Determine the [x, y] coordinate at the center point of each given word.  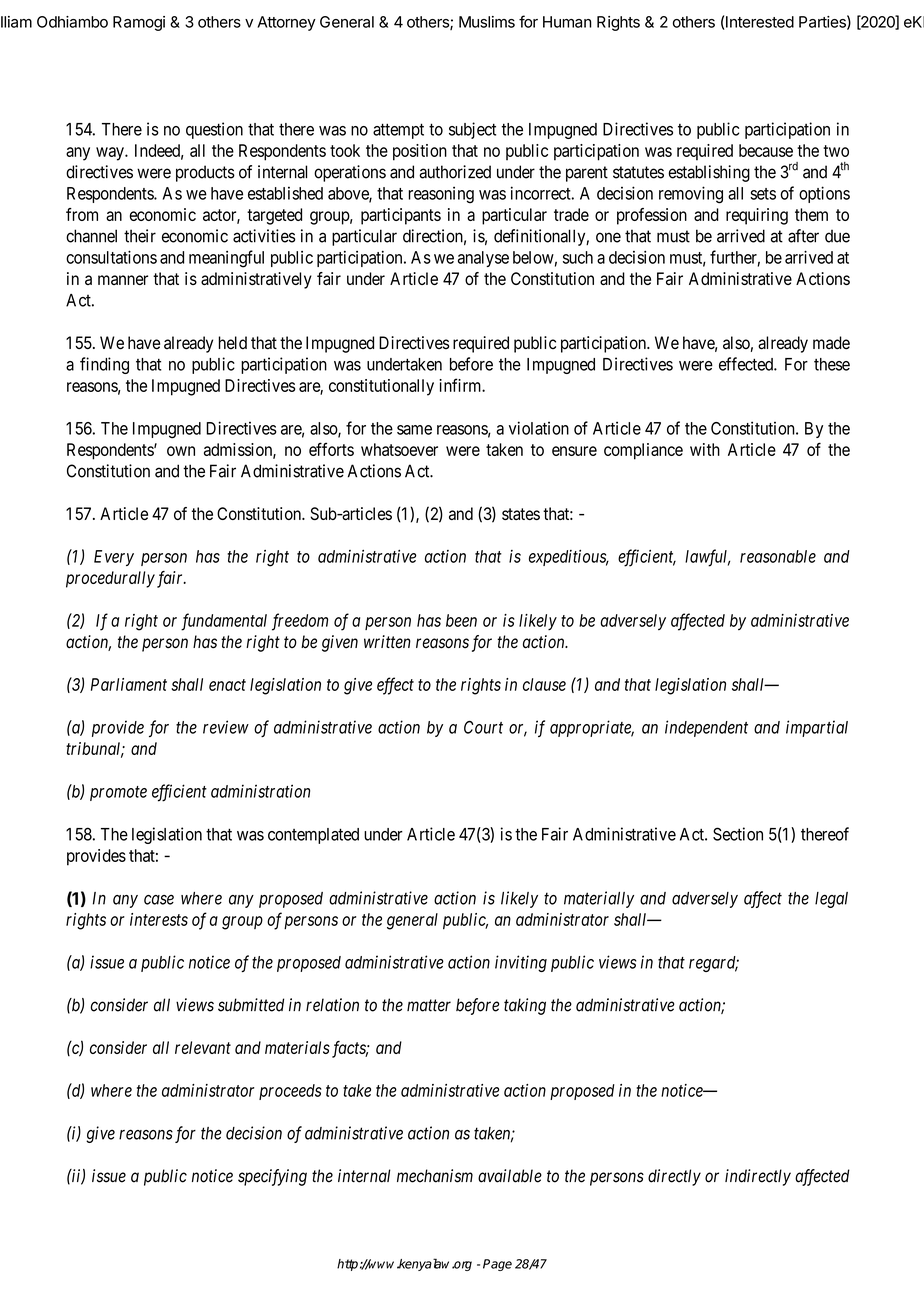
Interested [760, 22]
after [803, 236]
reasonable [778, 556]
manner [123, 280]
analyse [483, 259]
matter [429, 1005]
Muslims [487, 22]
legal [831, 900]
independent [706, 728]
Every [114, 558]
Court [483, 727]
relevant [203, 1047]
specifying [272, 1177]
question [214, 130]
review [226, 727]
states [521, 514]
